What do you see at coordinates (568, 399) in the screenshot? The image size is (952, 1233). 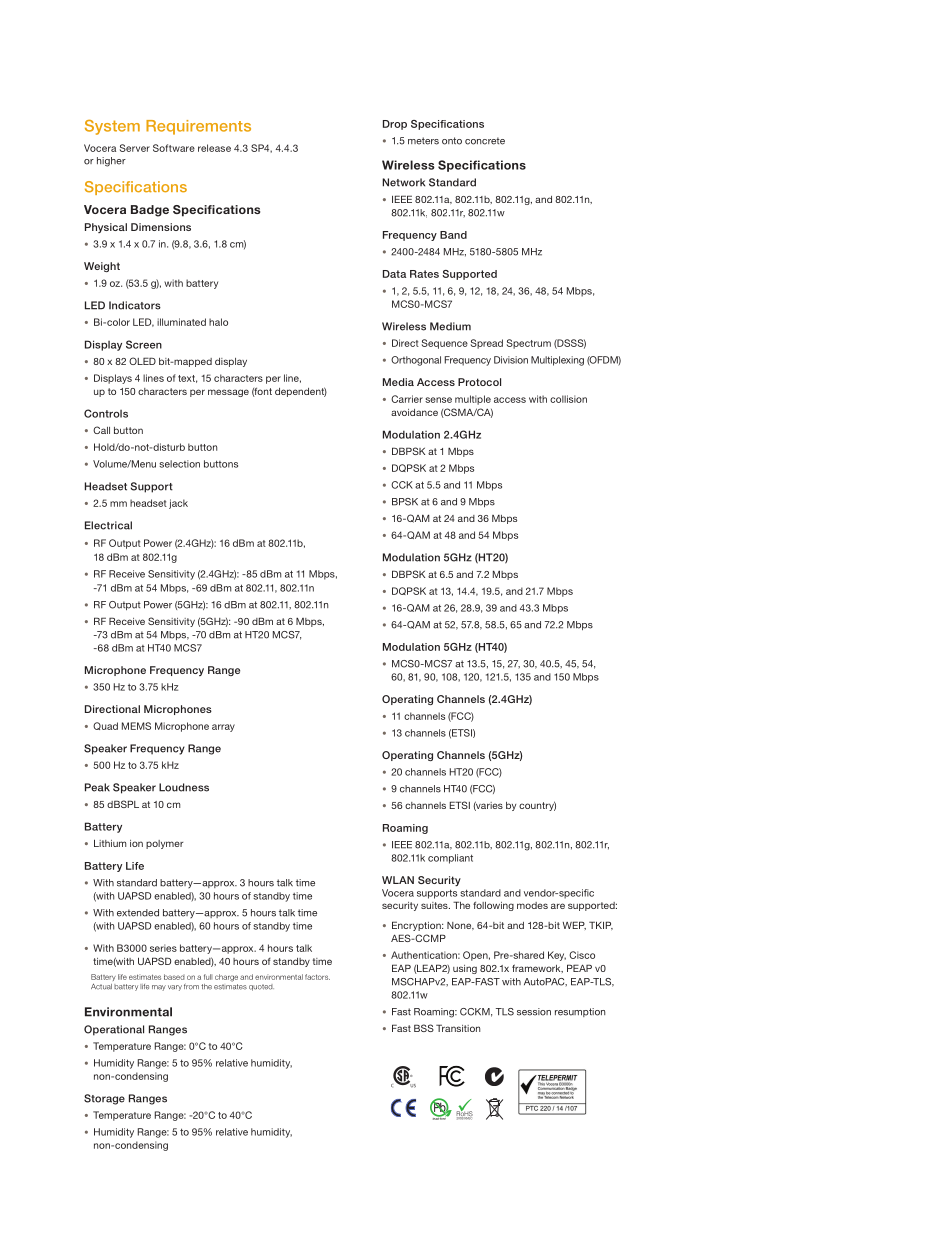 I see `collision` at bounding box center [568, 399].
